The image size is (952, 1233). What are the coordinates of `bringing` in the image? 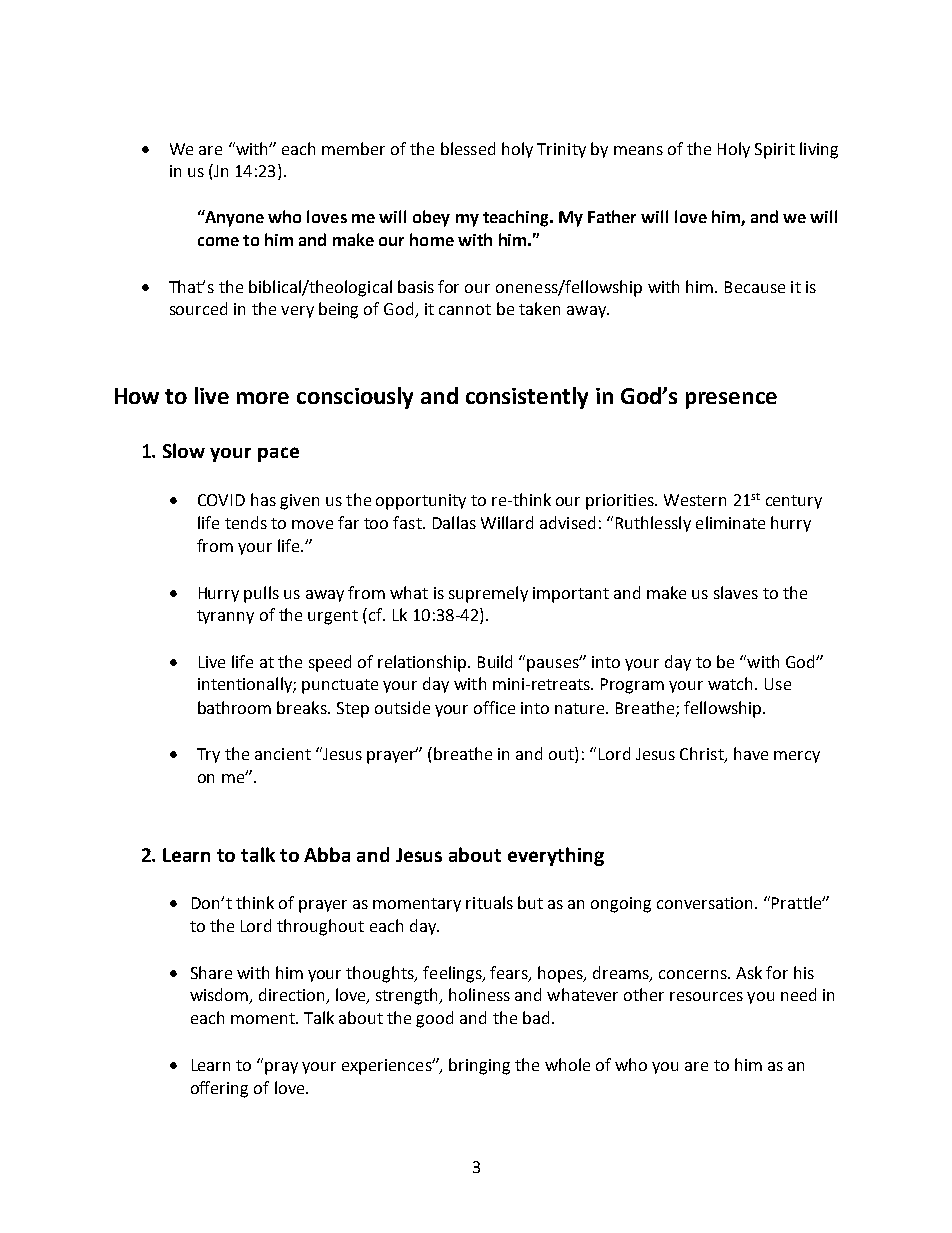 It's located at (479, 1066).
